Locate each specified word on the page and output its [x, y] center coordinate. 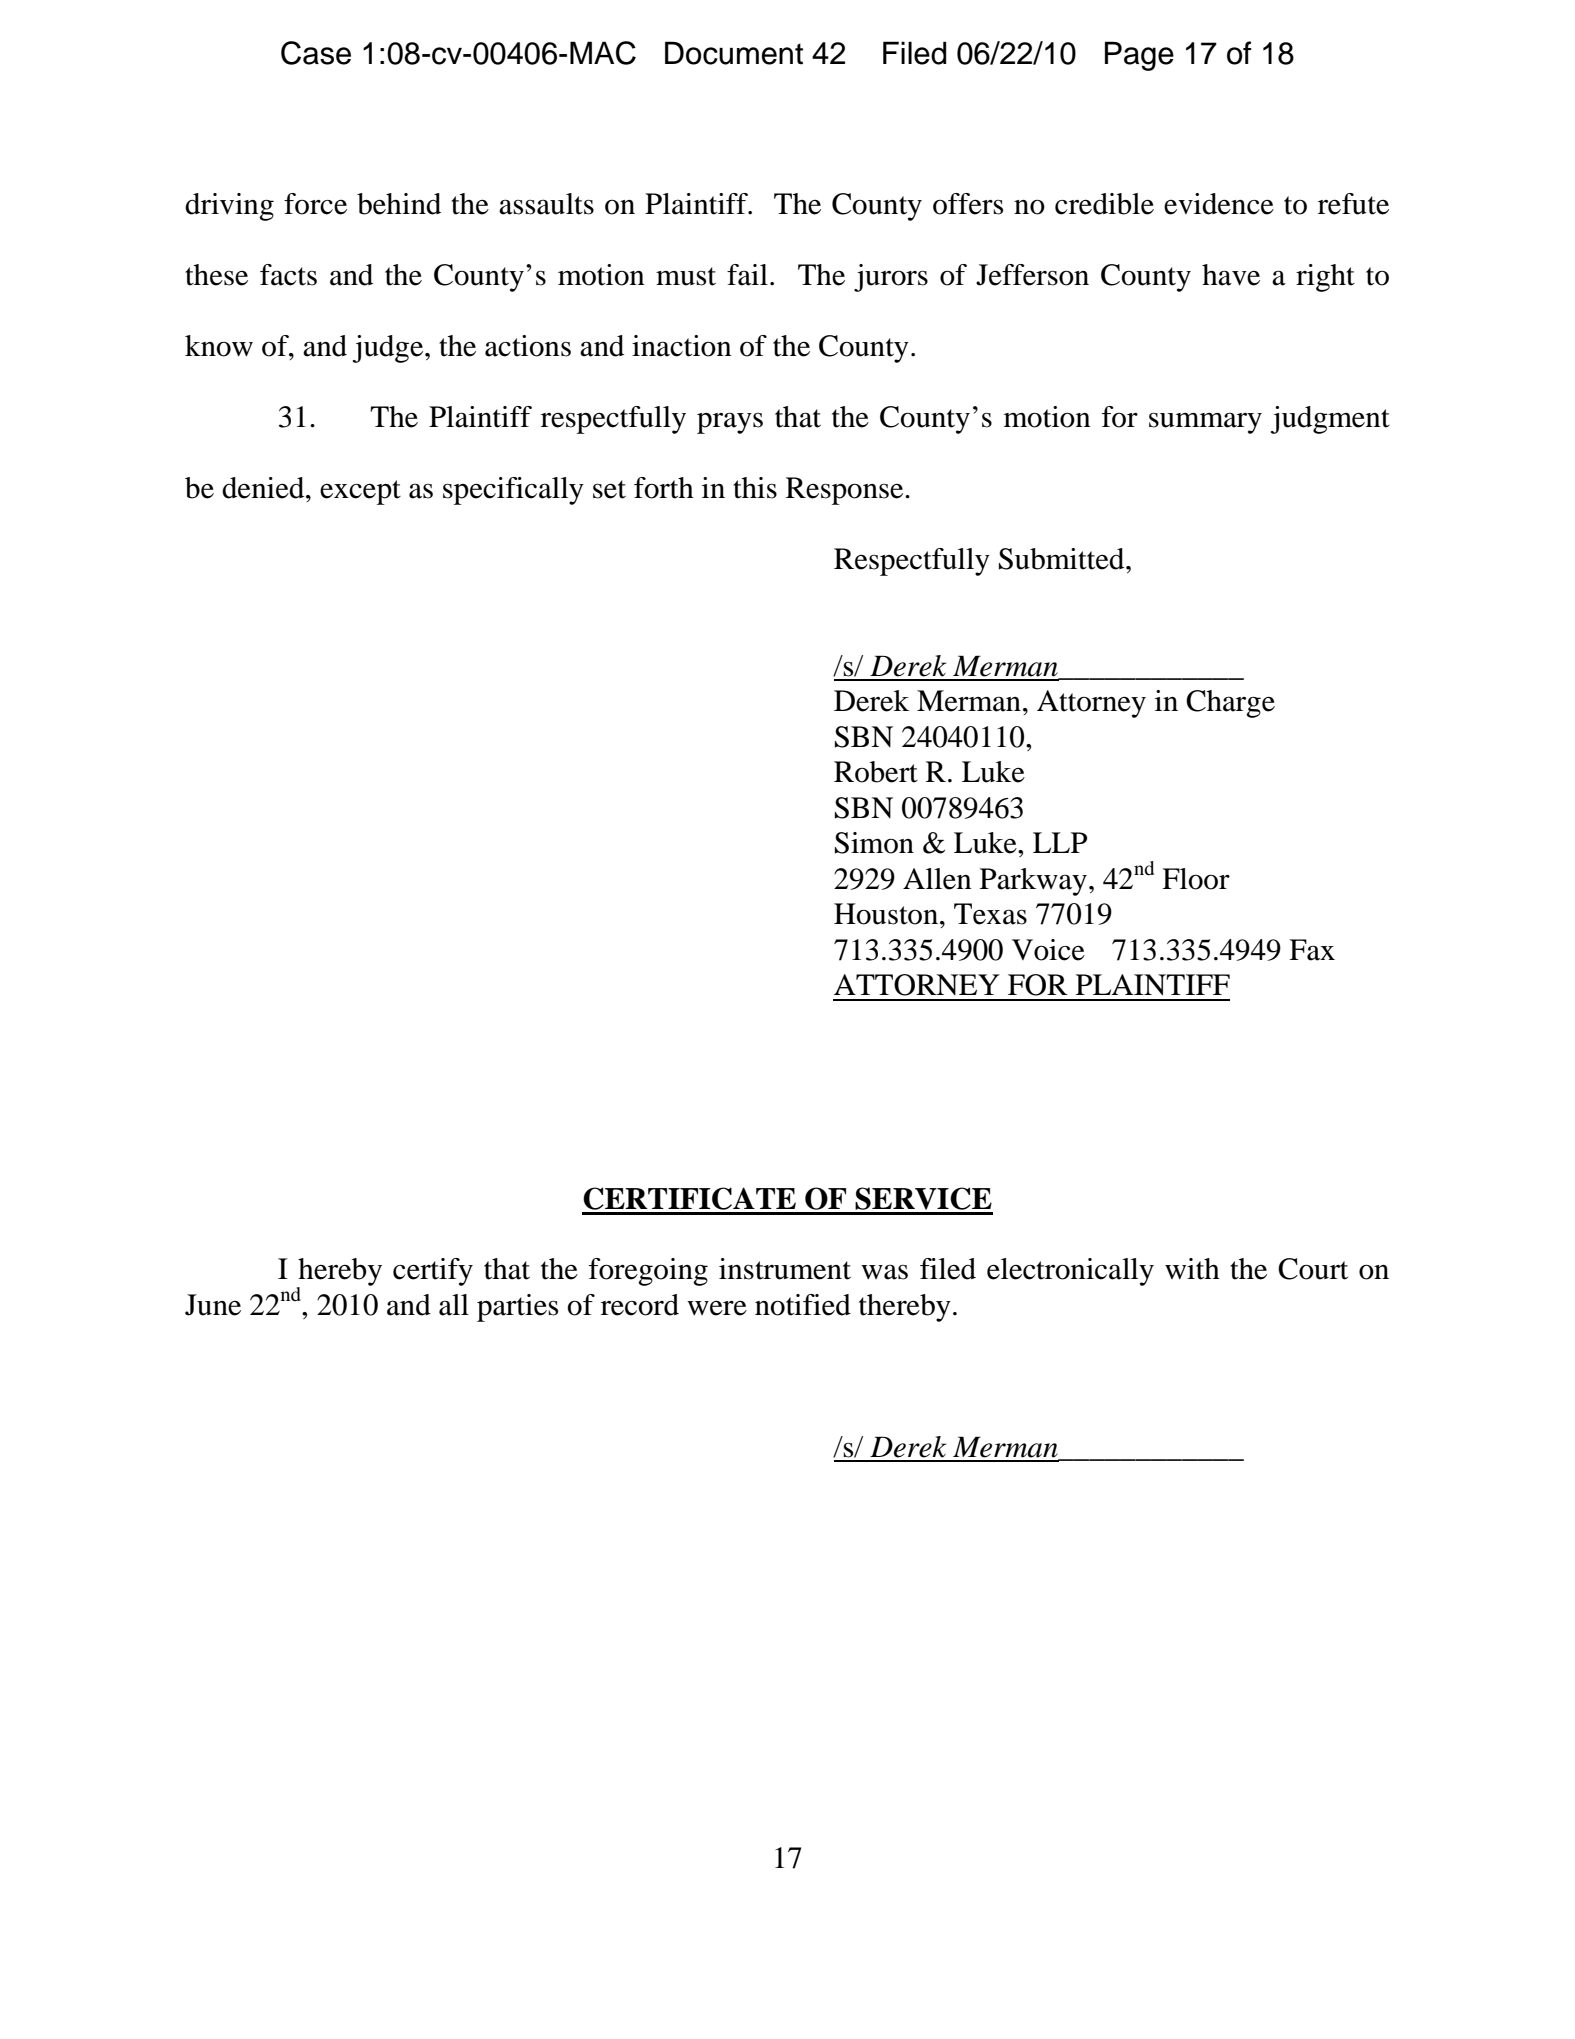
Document [734, 53]
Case [316, 53]
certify [433, 1272]
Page [1139, 56]
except [360, 492]
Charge [1230, 704]
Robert [876, 772]
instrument [785, 1269]
